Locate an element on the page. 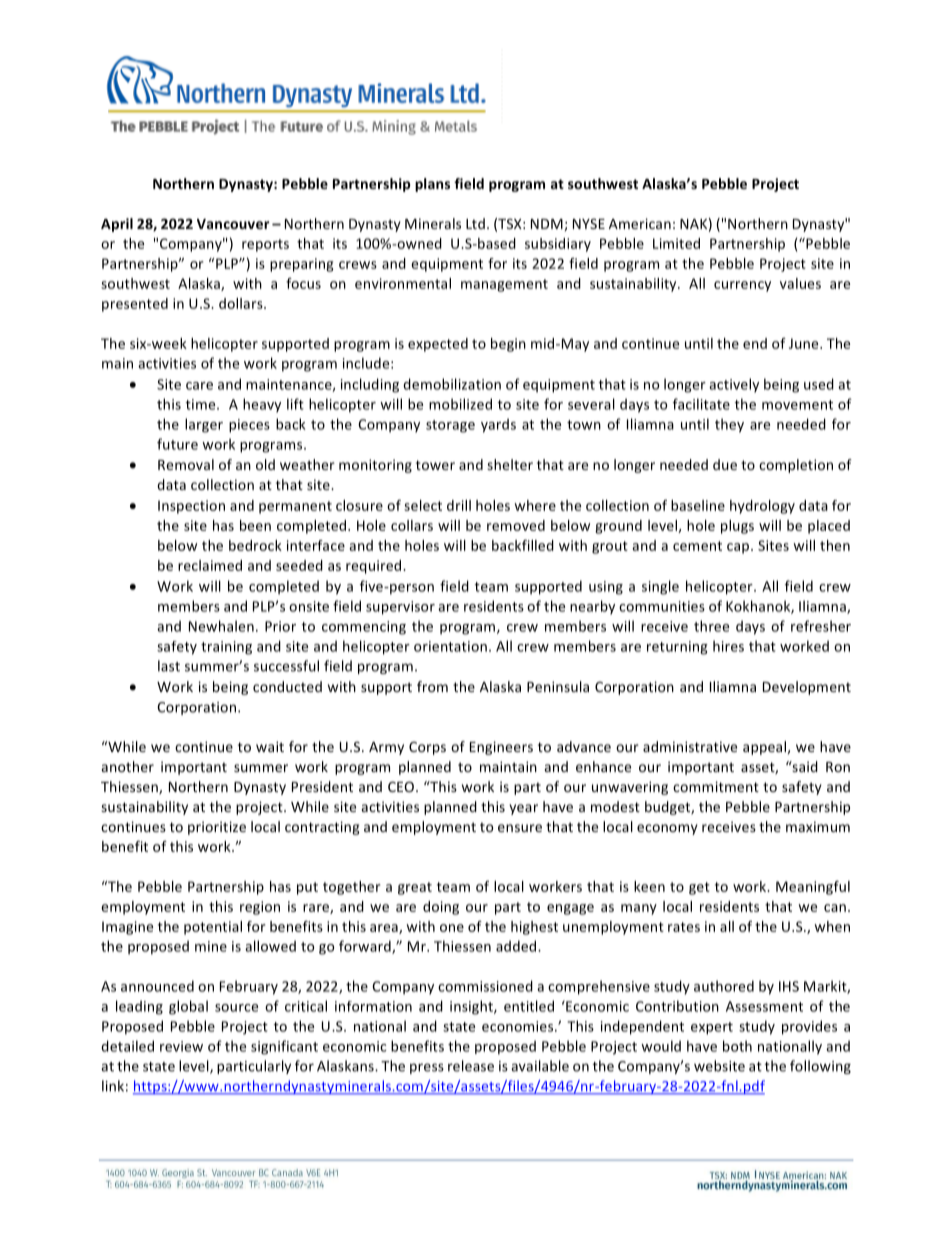  Limited is located at coordinates (676, 243).
